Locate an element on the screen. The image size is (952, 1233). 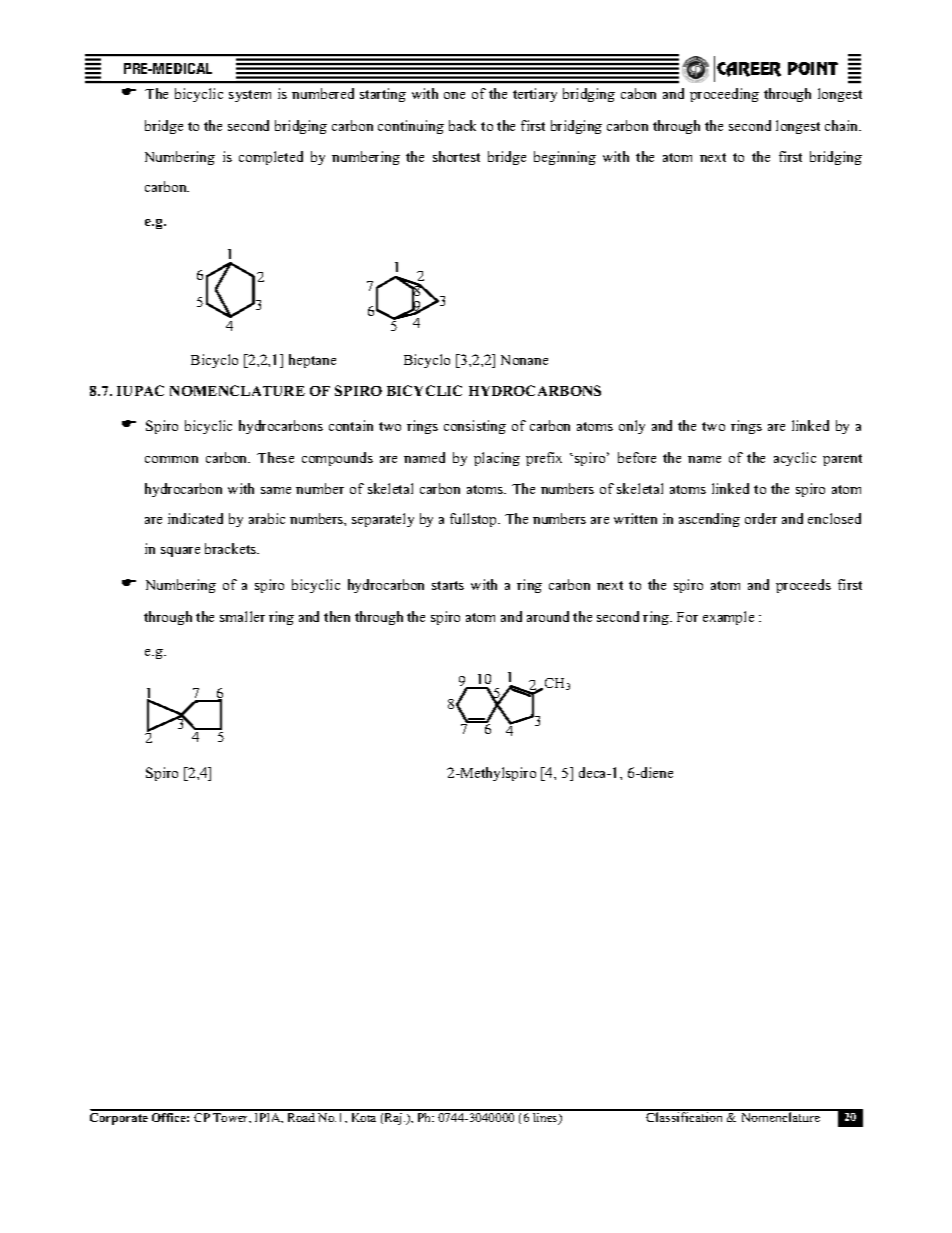
one is located at coordinates (454, 95).
